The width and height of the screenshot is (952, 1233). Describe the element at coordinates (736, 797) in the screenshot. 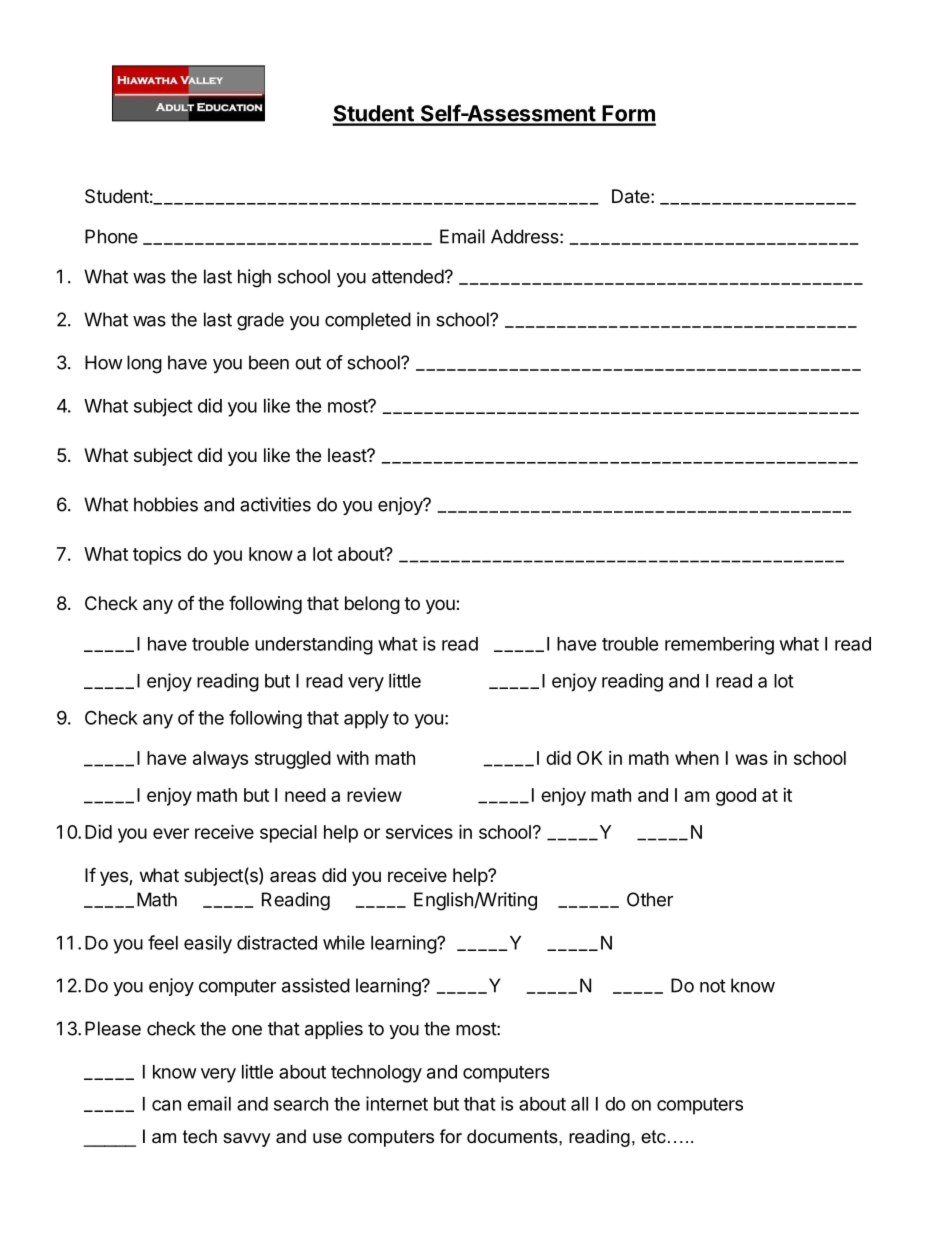

I see `good` at that location.
